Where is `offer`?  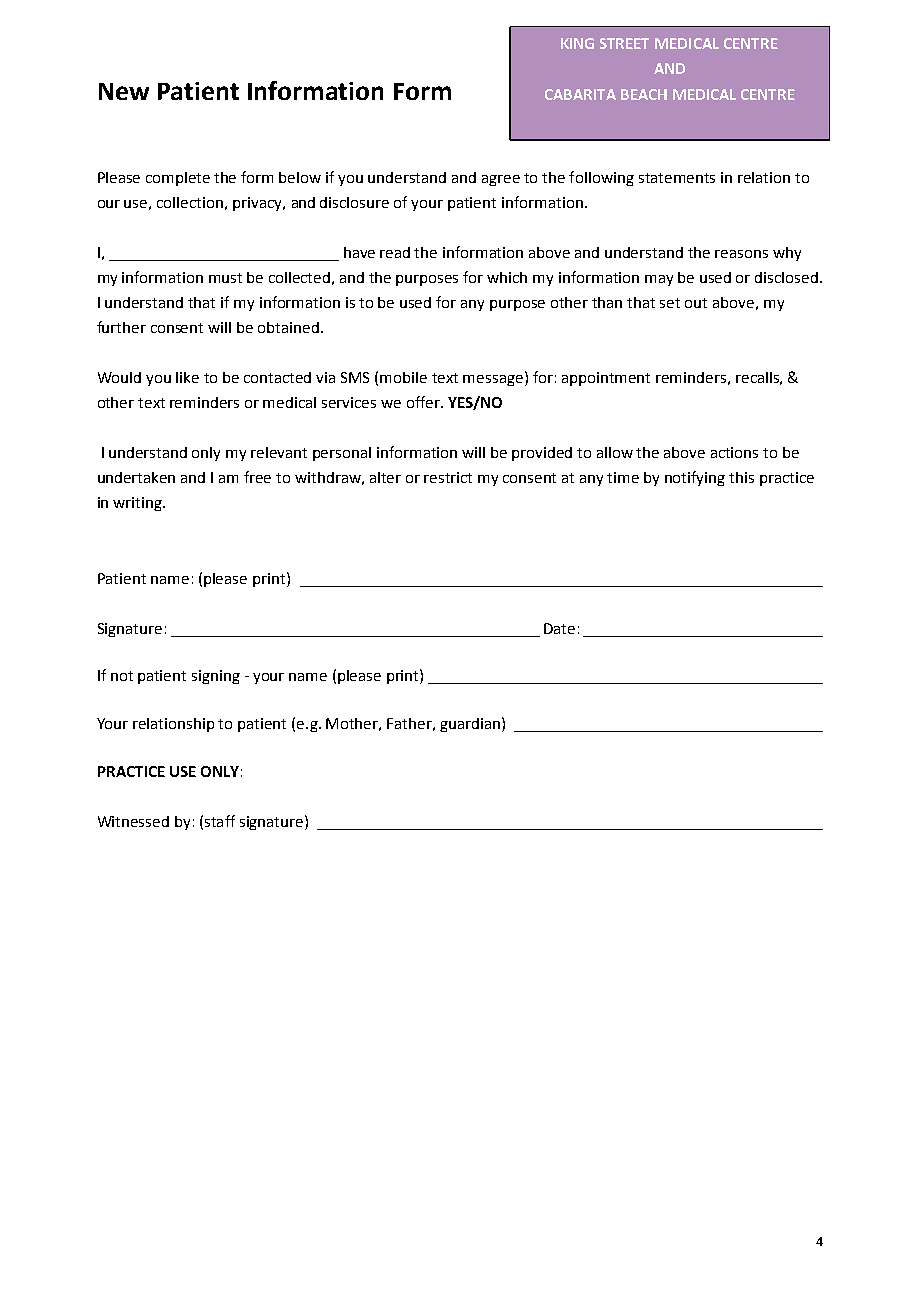 offer is located at coordinates (424, 402).
